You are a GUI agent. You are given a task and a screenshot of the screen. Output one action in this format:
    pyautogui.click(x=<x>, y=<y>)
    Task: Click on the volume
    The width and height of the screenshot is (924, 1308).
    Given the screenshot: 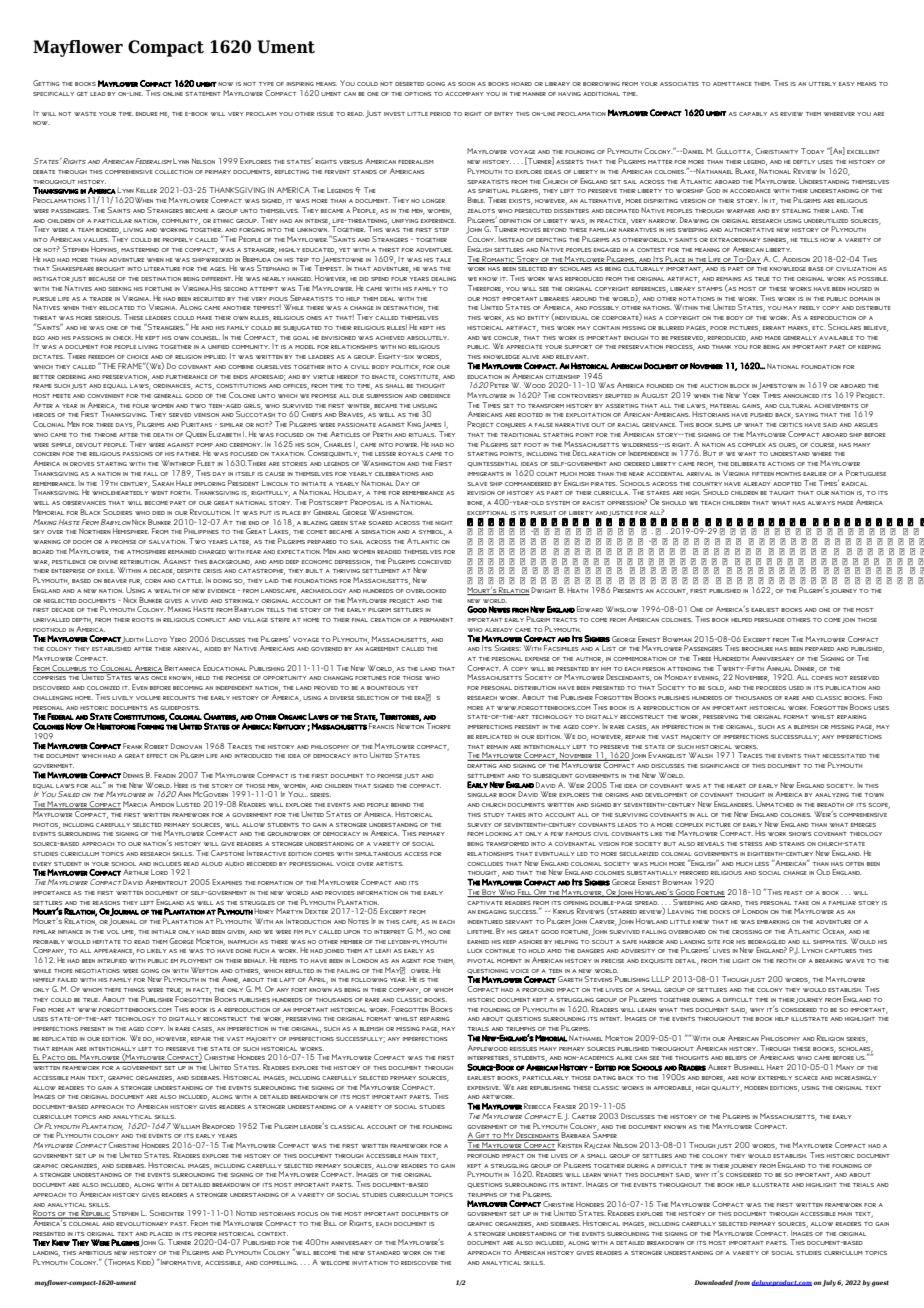 What is the action you would take?
    pyautogui.click(x=148, y=698)
